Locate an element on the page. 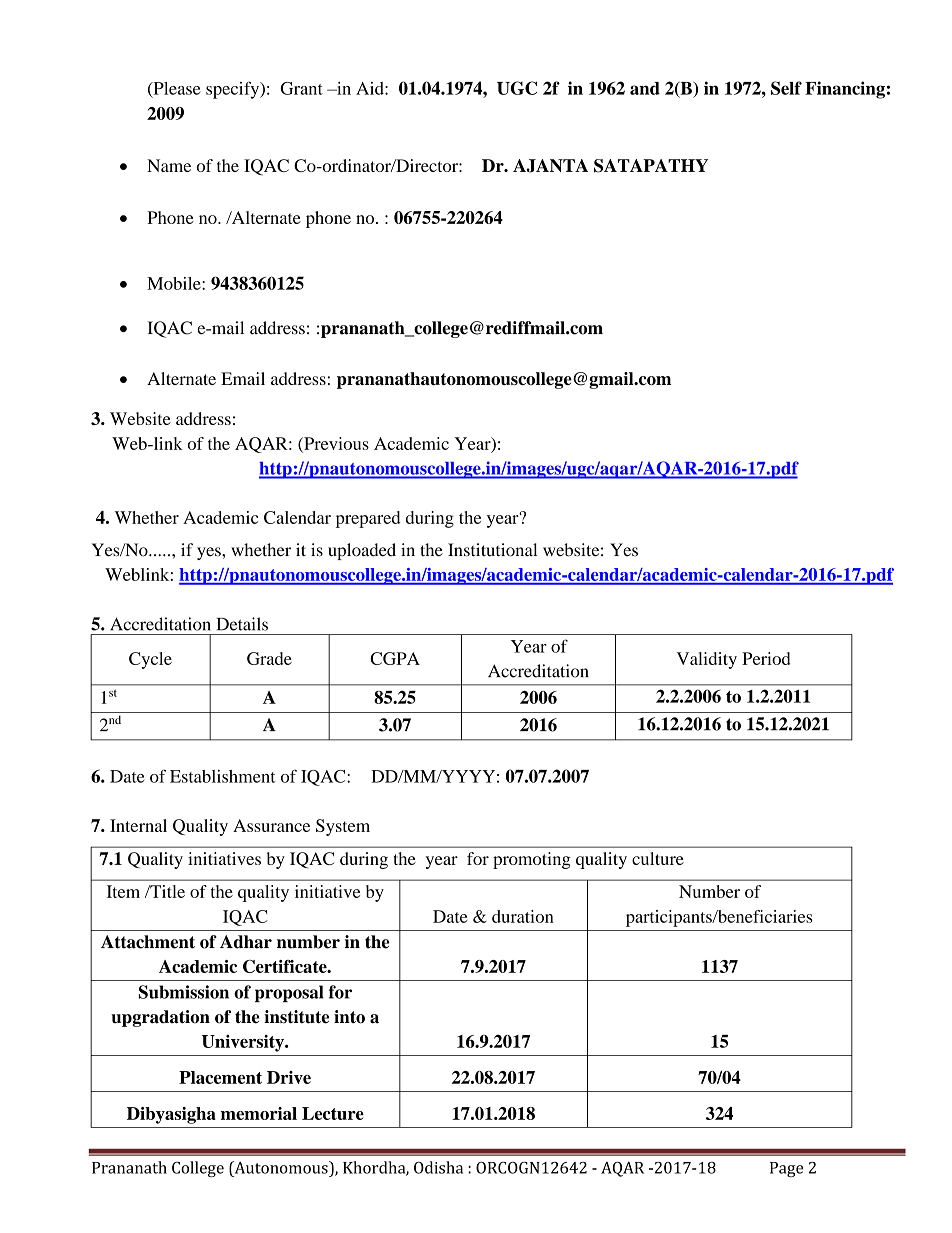  Name is located at coordinates (169, 165).
